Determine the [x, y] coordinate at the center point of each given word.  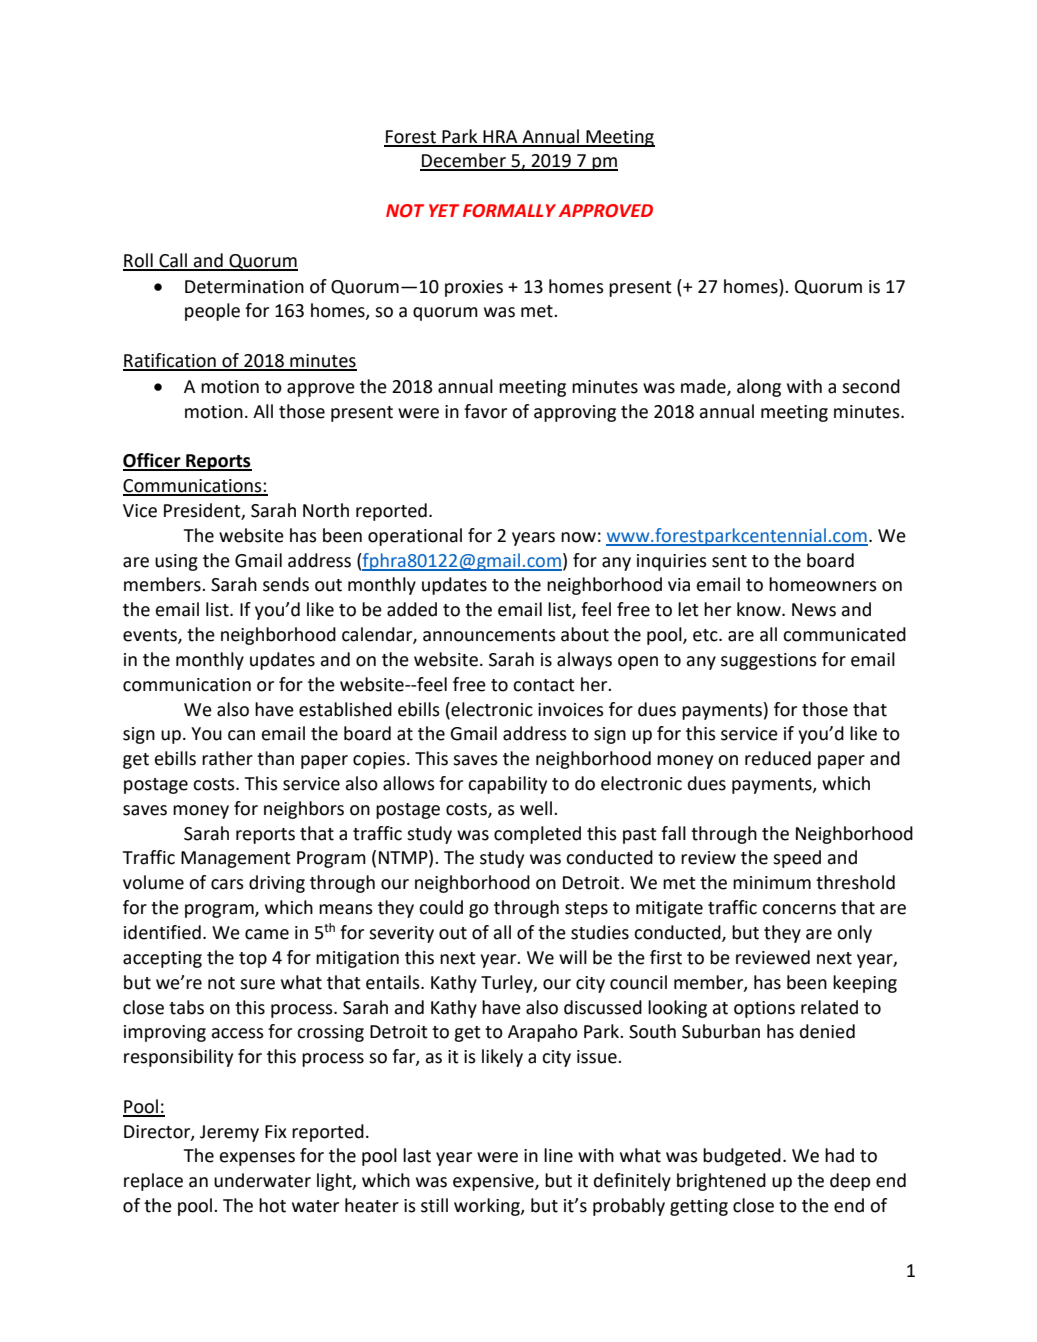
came [267, 934]
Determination [244, 287]
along [759, 388]
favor [485, 411]
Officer [153, 461]
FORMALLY [509, 211]
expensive [494, 1182]
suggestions [769, 661]
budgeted [742, 1157]
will [573, 957]
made [704, 387]
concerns [799, 909]
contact [544, 685]
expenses [257, 1159]
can [241, 735]
